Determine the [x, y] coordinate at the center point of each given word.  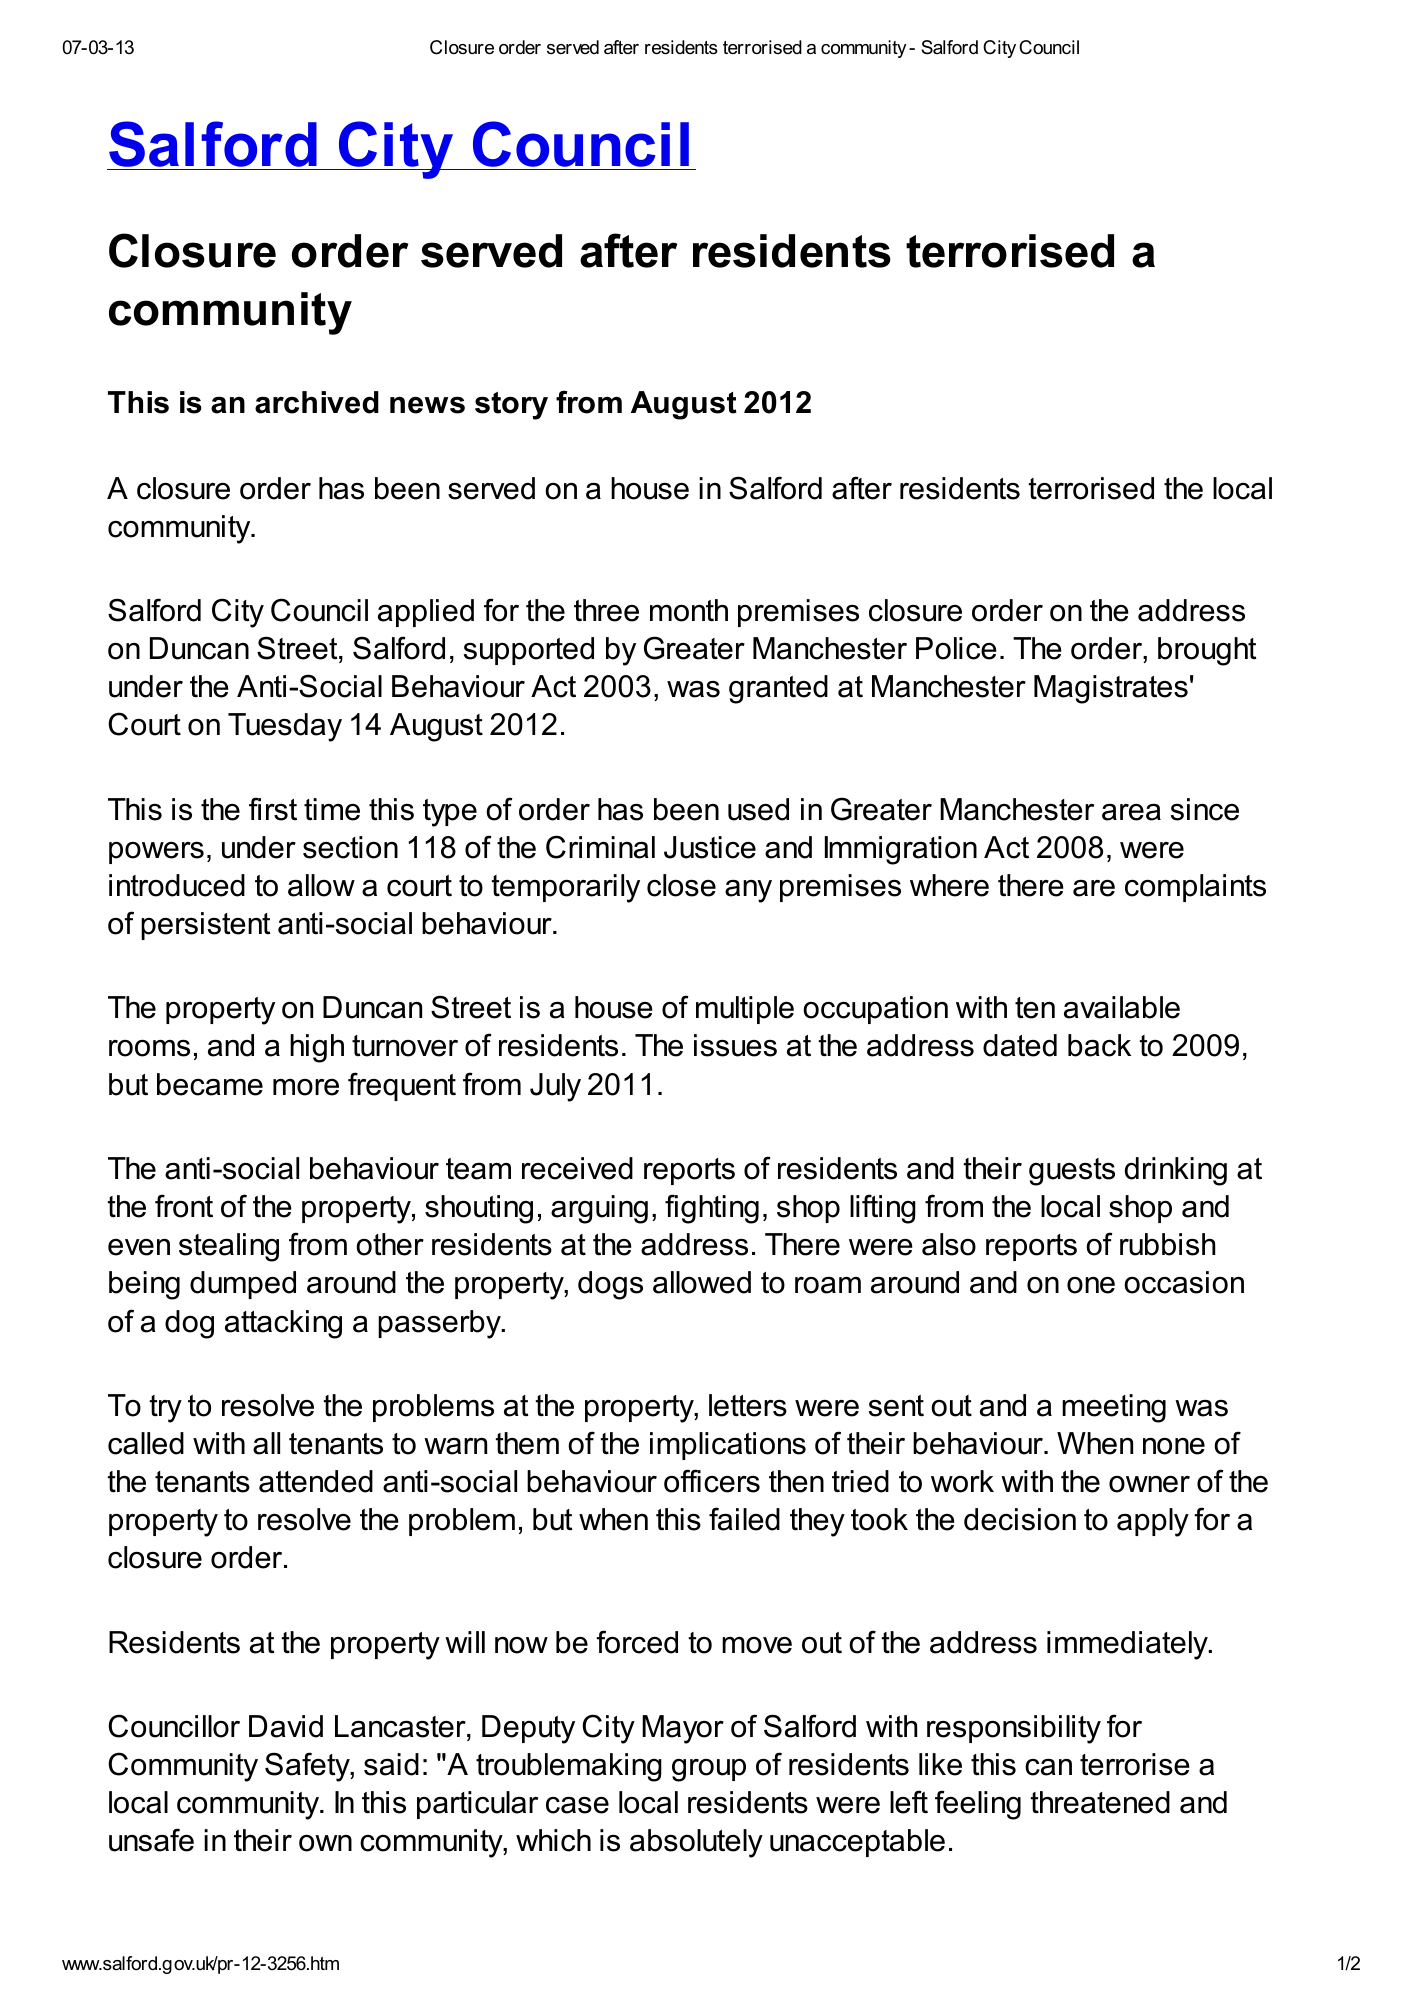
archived [317, 402]
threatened [1100, 1802]
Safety [308, 1767]
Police [956, 648]
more [306, 1087]
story [511, 406]
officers [712, 1481]
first [273, 809]
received [577, 1168]
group [709, 1770]
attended [316, 1481]
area [1131, 812]
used [758, 809]
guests [1072, 1172]
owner [1149, 1484]
